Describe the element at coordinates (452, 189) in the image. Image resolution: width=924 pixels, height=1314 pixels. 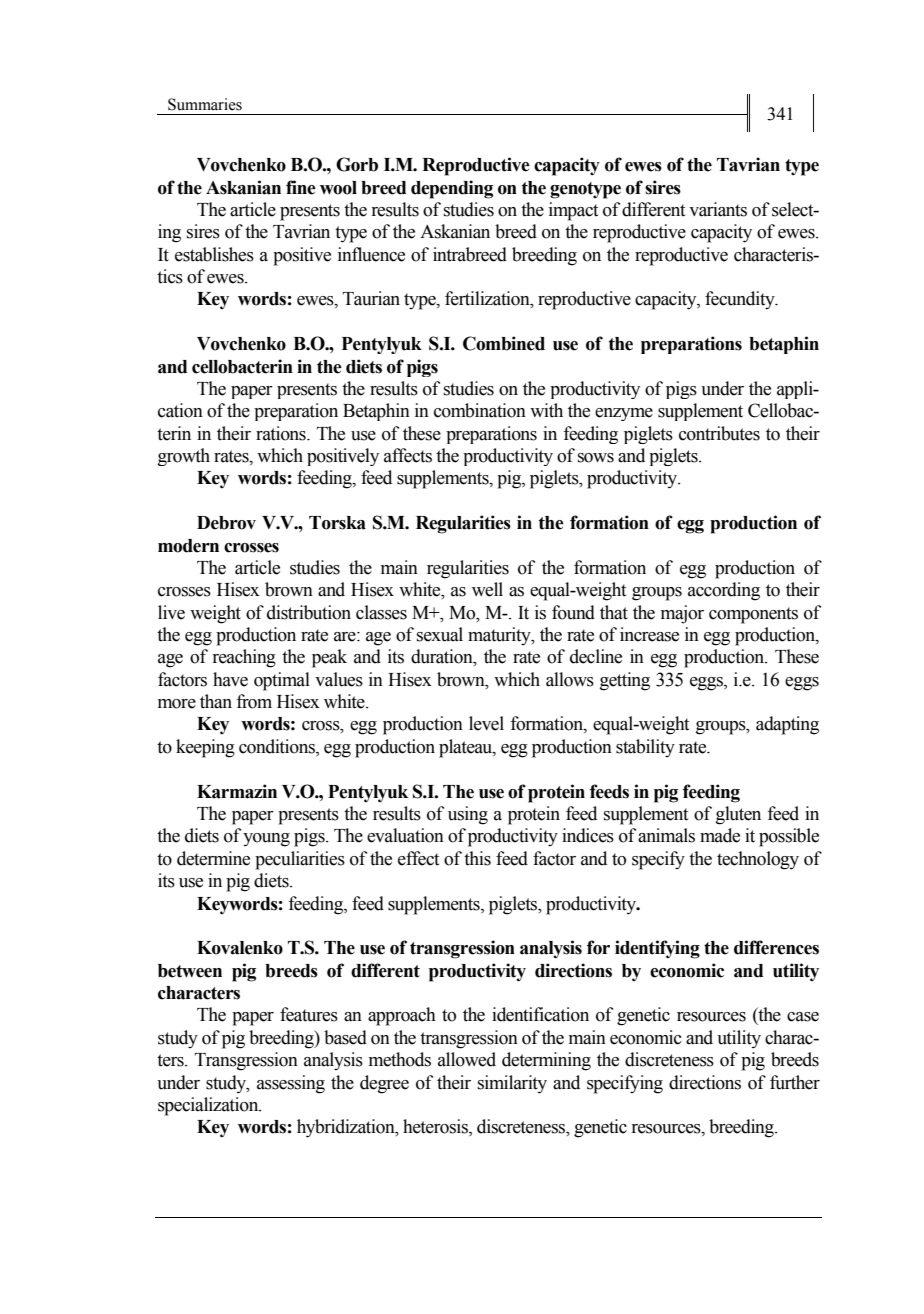
I see `depending` at that location.
